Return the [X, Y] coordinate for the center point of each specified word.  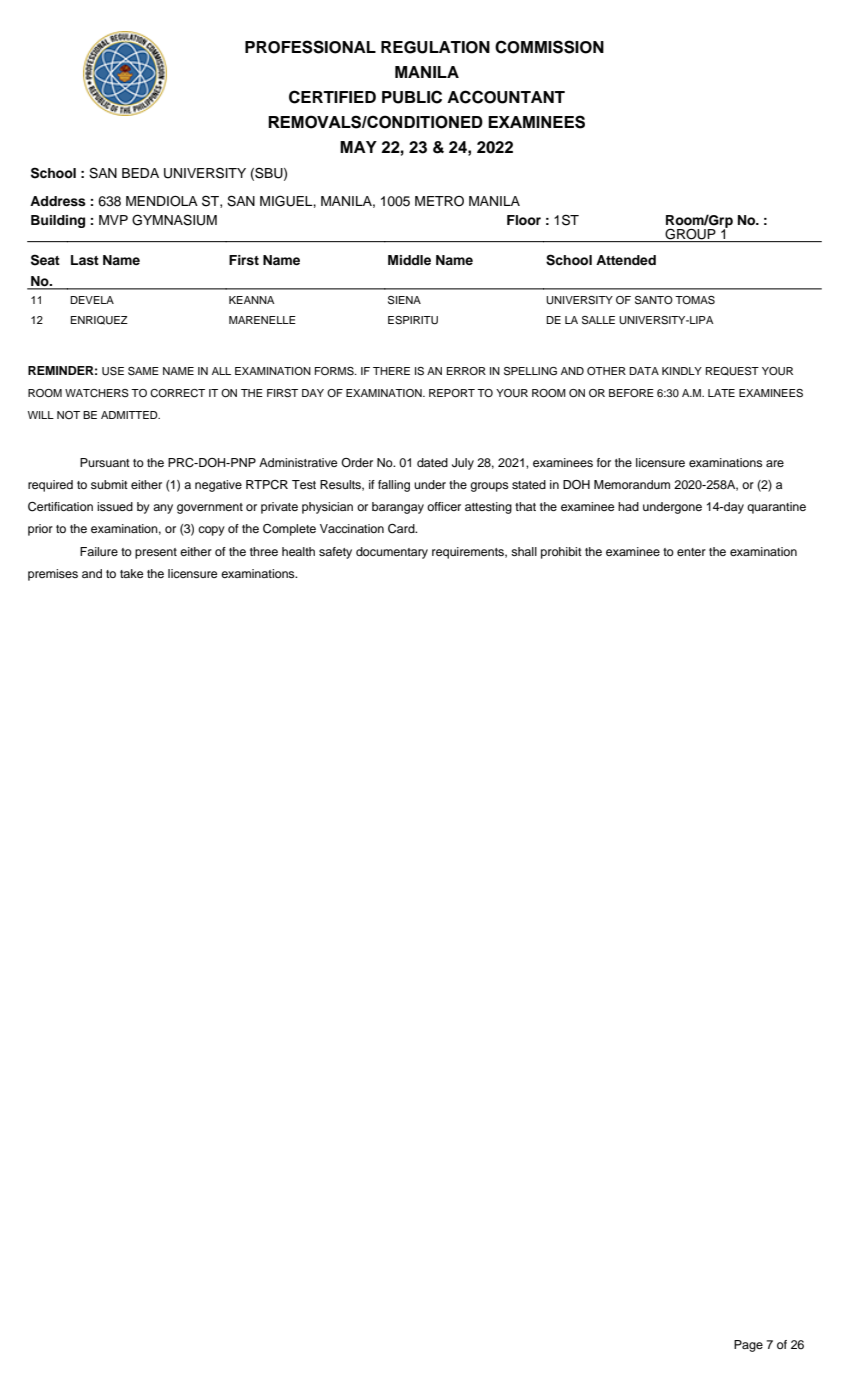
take [131, 573]
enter [691, 552]
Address [58, 201]
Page [748, 1346]
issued [115, 506]
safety [335, 553]
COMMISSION [549, 47]
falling [394, 486]
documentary [392, 553]
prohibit [561, 553]
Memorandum [632, 484]
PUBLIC [412, 97]
